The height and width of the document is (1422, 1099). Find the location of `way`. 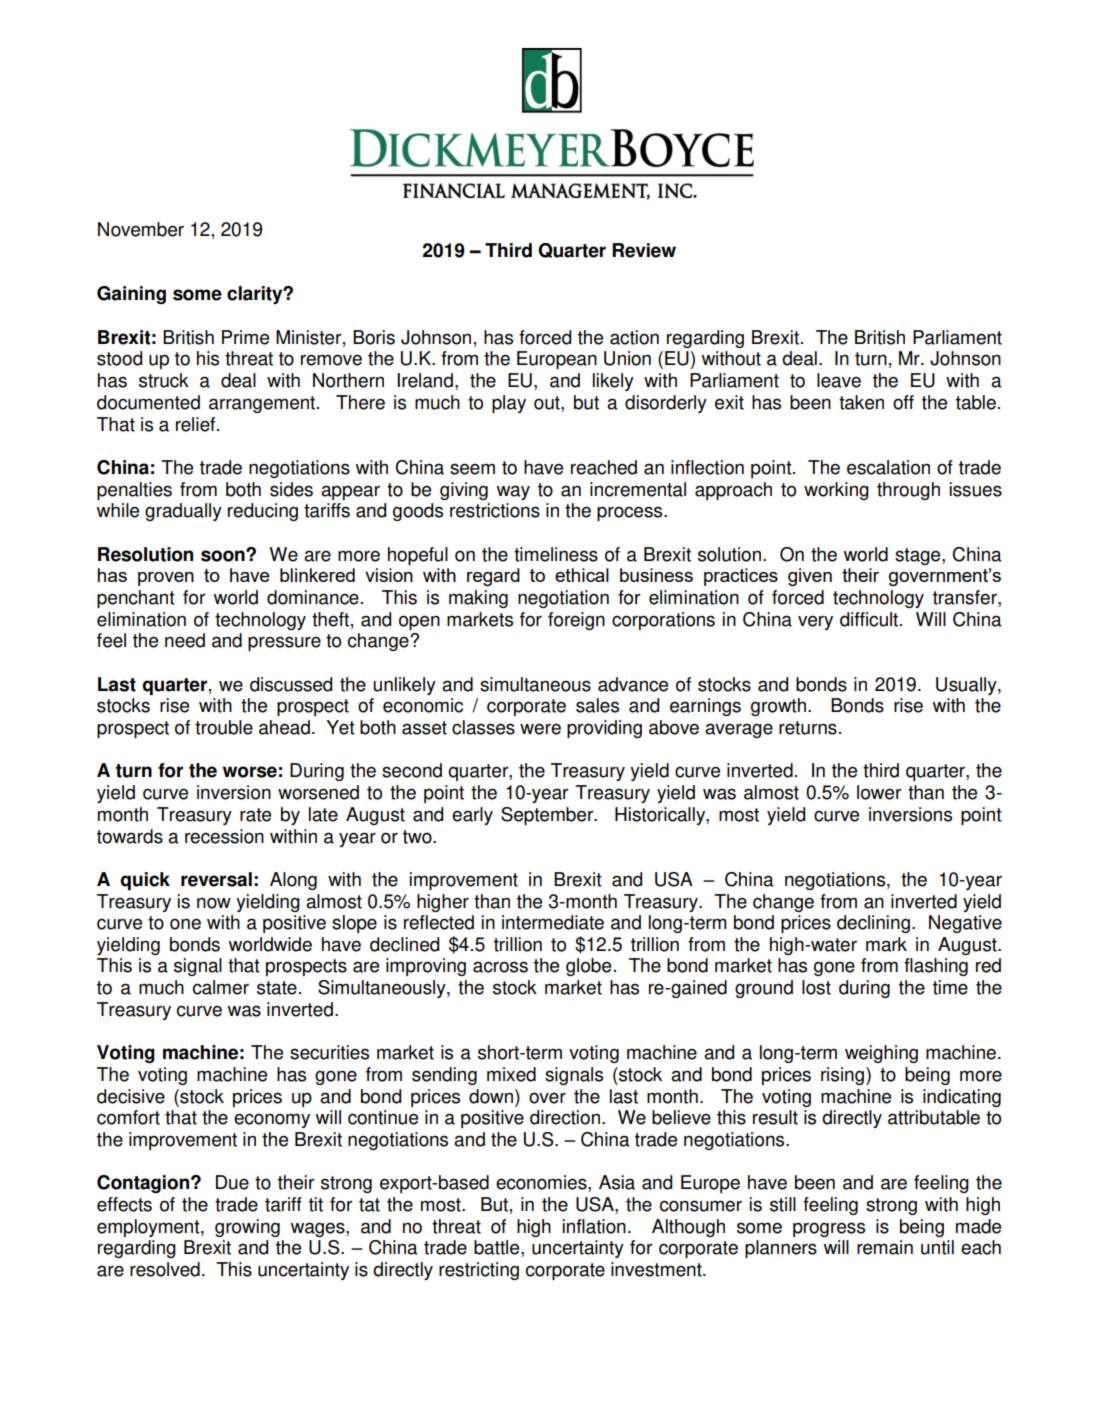

way is located at coordinates (513, 492).
